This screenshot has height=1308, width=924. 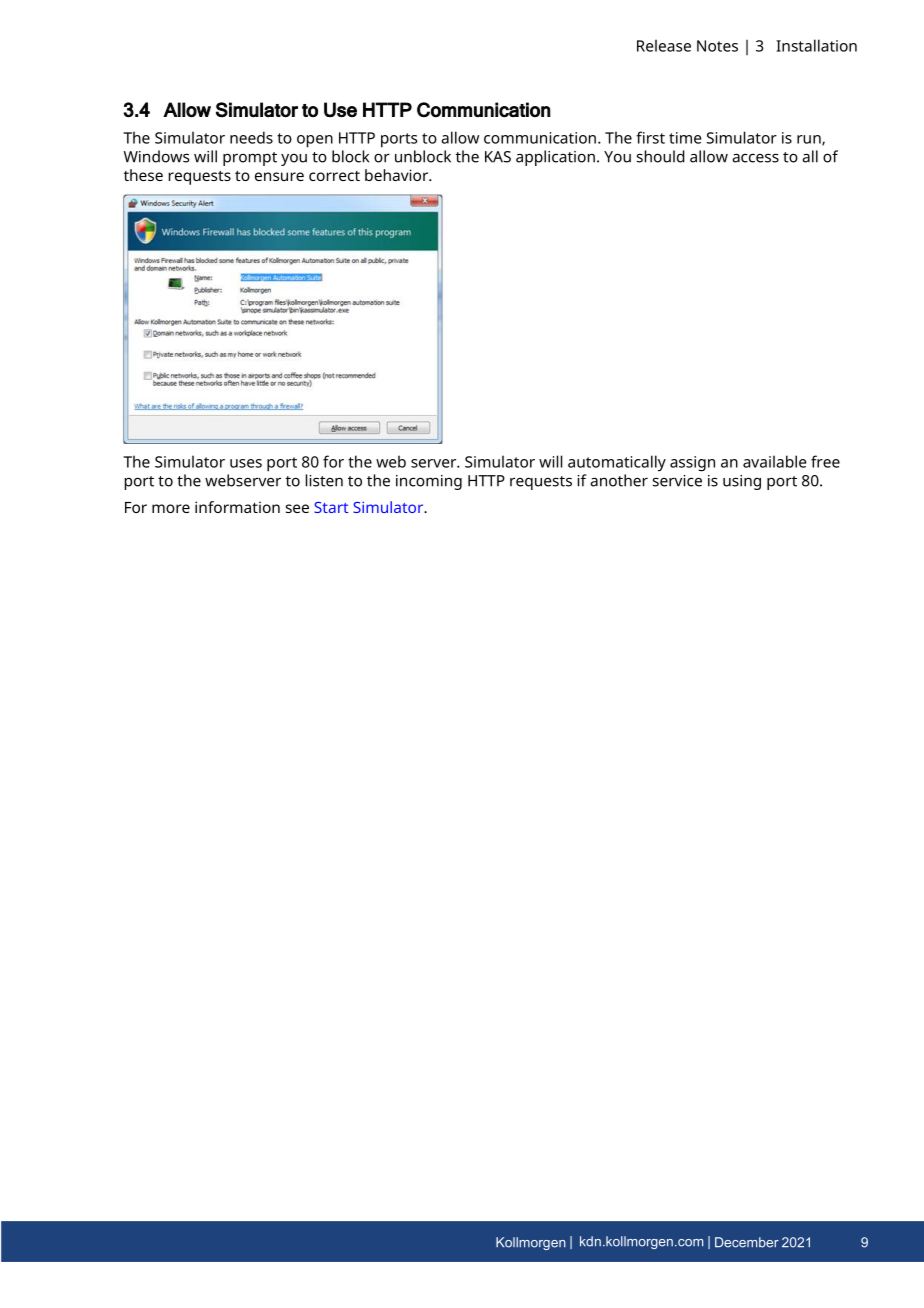 I want to click on incoming, so click(x=429, y=482).
